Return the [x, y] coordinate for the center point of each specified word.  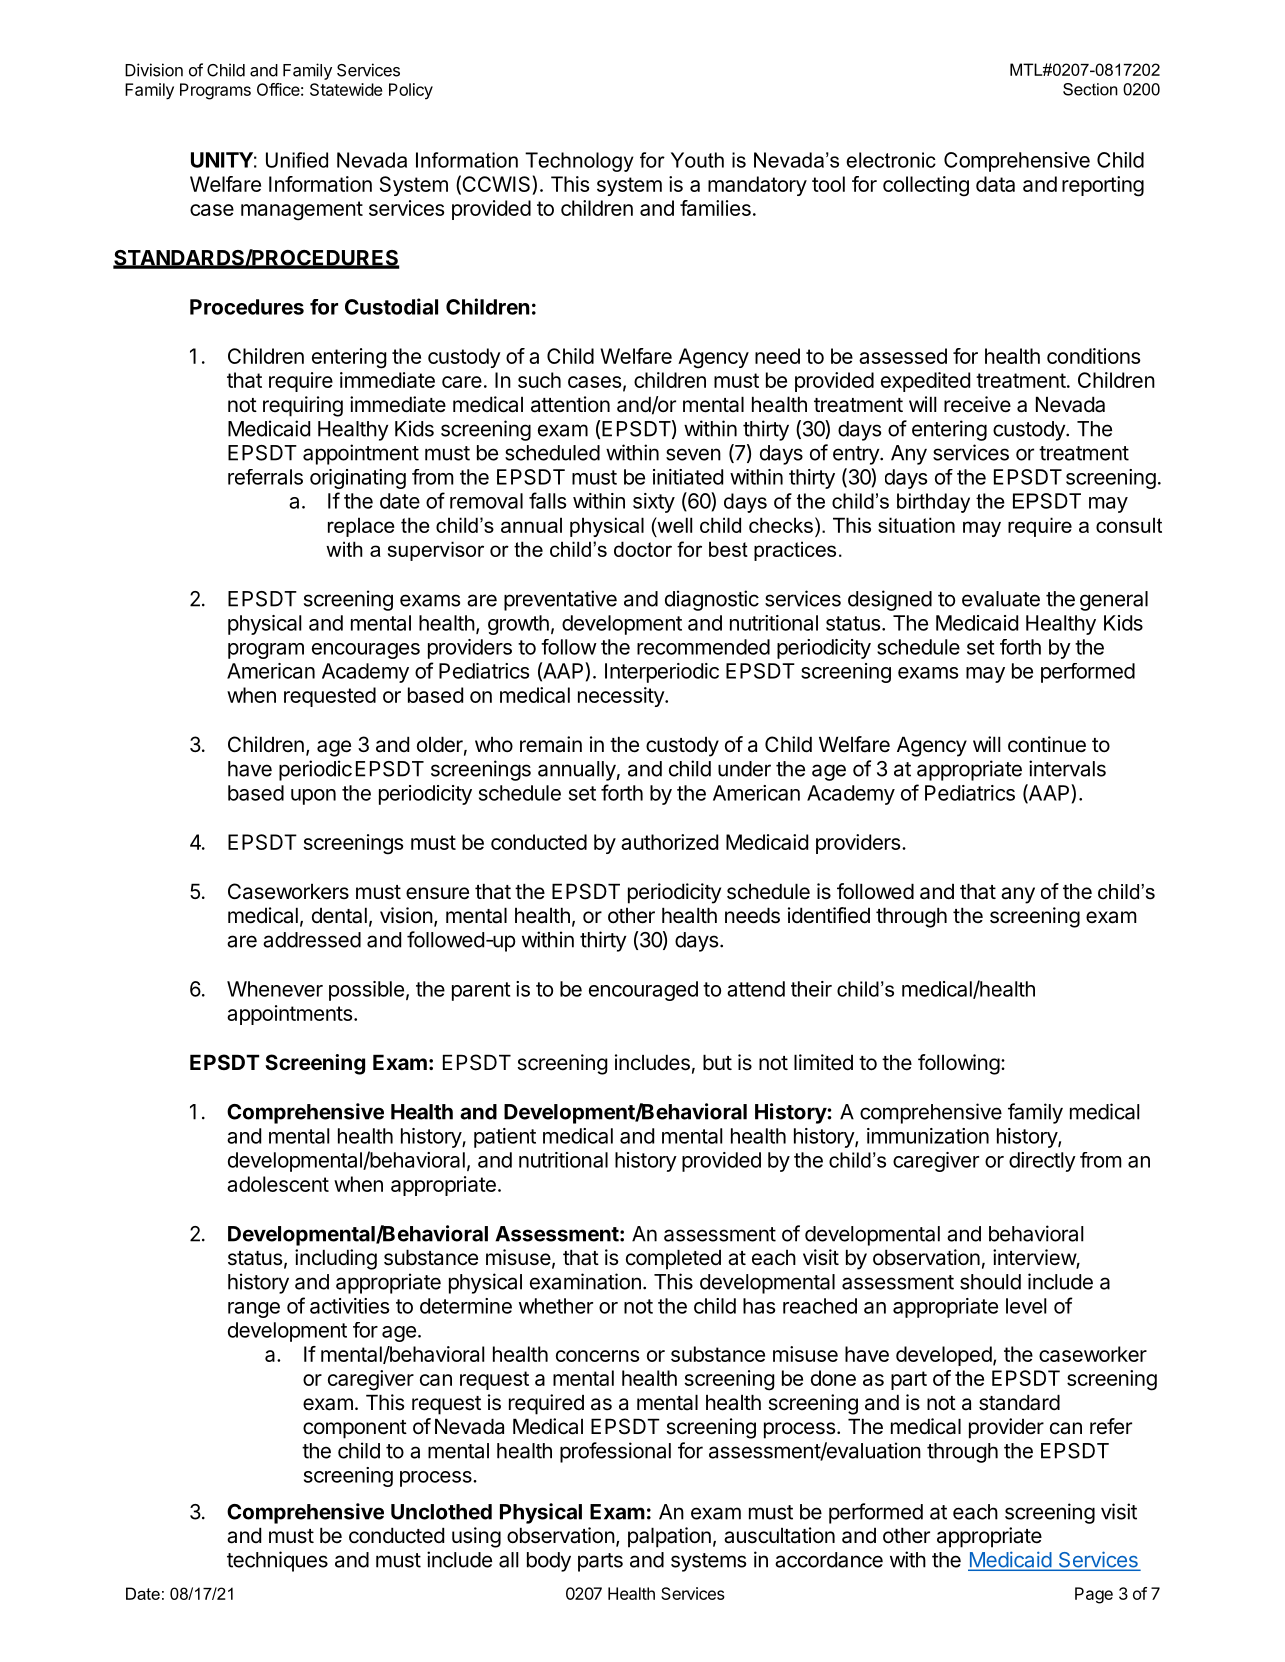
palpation [669, 1537]
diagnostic [712, 600]
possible [366, 991]
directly [1042, 1162]
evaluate [1001, 599]
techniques [277, 1561]
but [717, 1062]
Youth [697, 160]
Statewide [346, 89]
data [995, 184]
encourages [366, 651]
